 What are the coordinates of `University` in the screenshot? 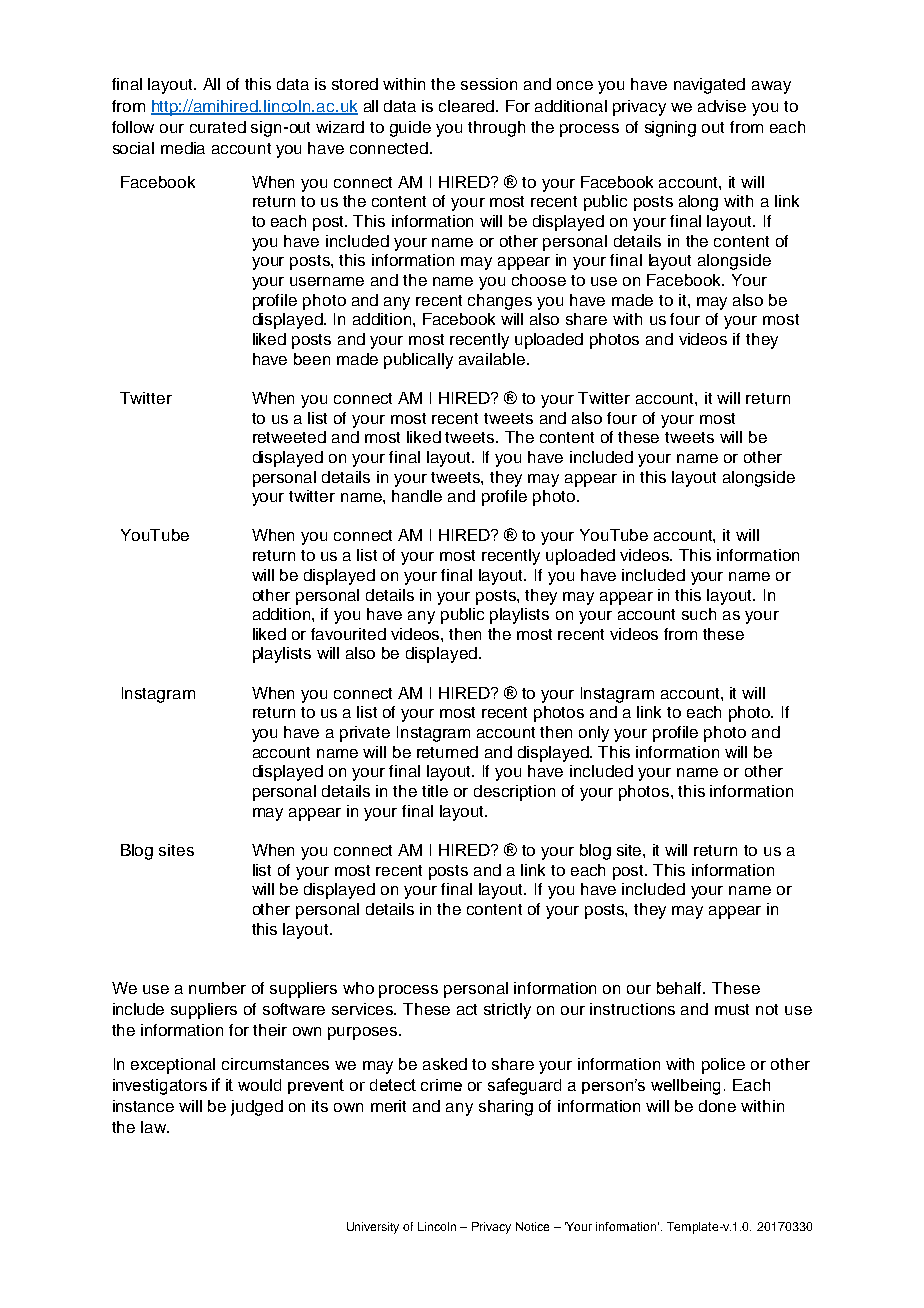 It's located at (373, 1228).
